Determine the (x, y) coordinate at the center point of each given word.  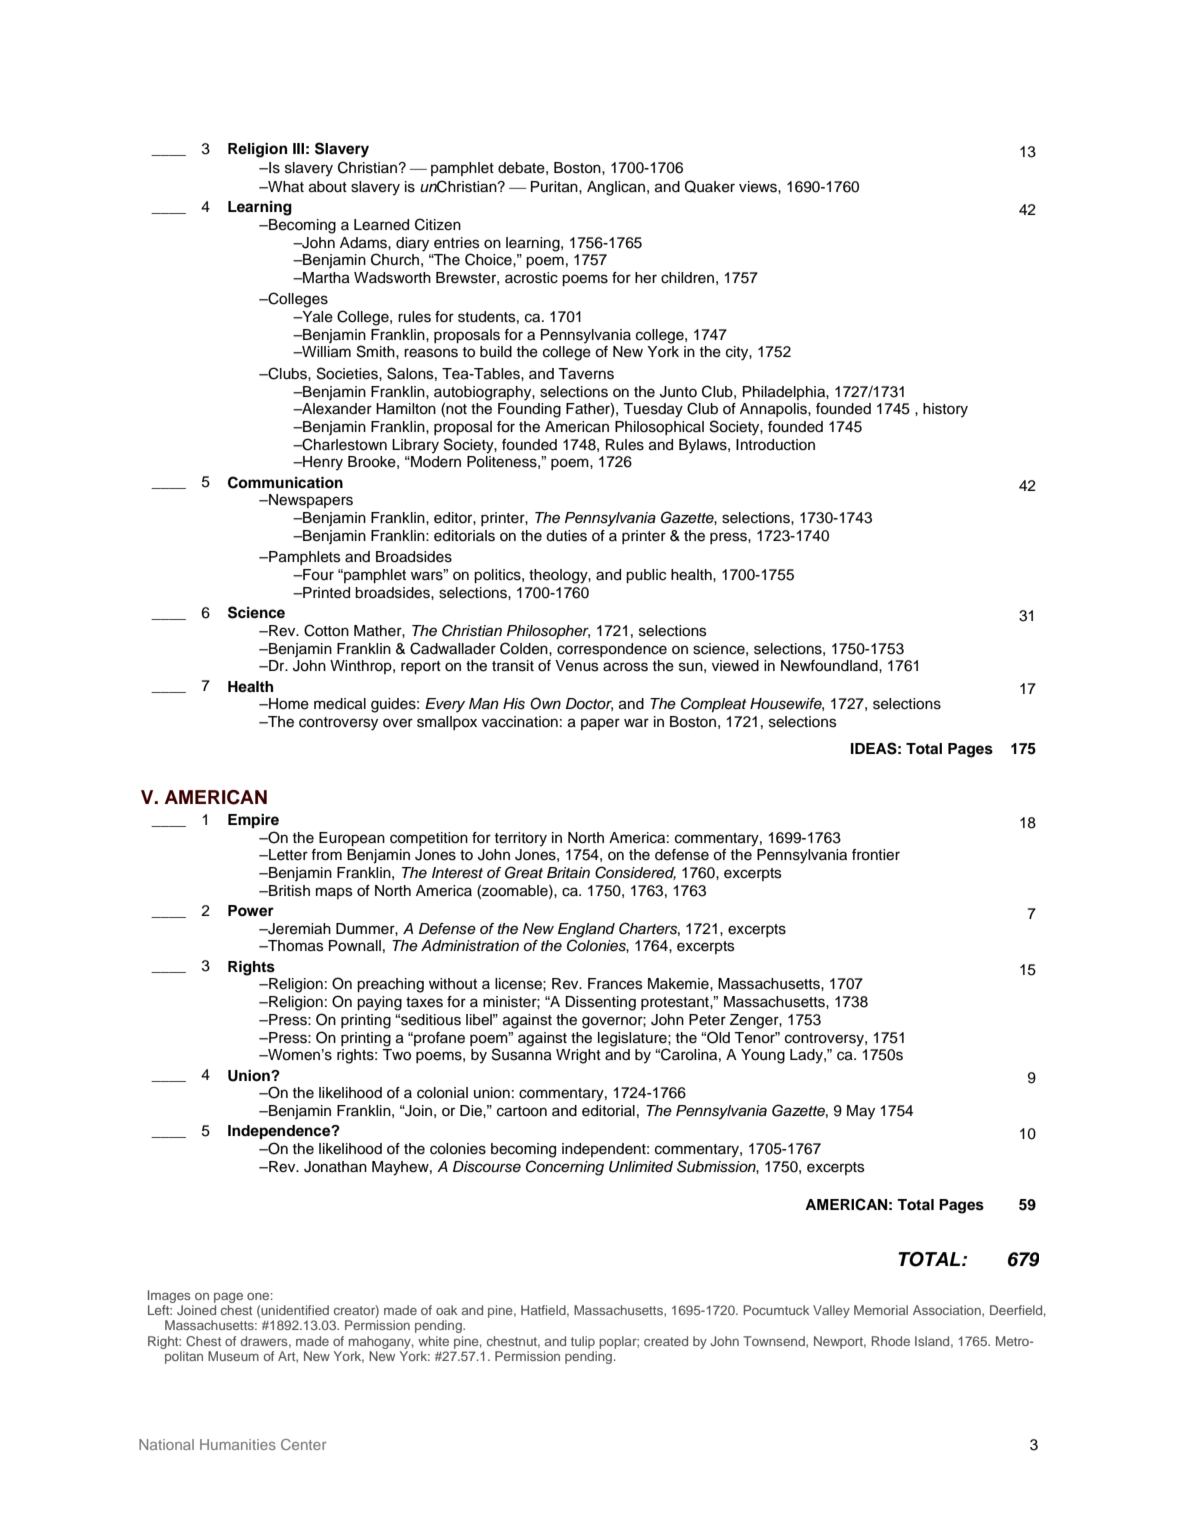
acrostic (531, 278)
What (285, 187)
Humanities (238, 1444)
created (666, 1341)
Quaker (710, 186)
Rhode (891, 1341)
